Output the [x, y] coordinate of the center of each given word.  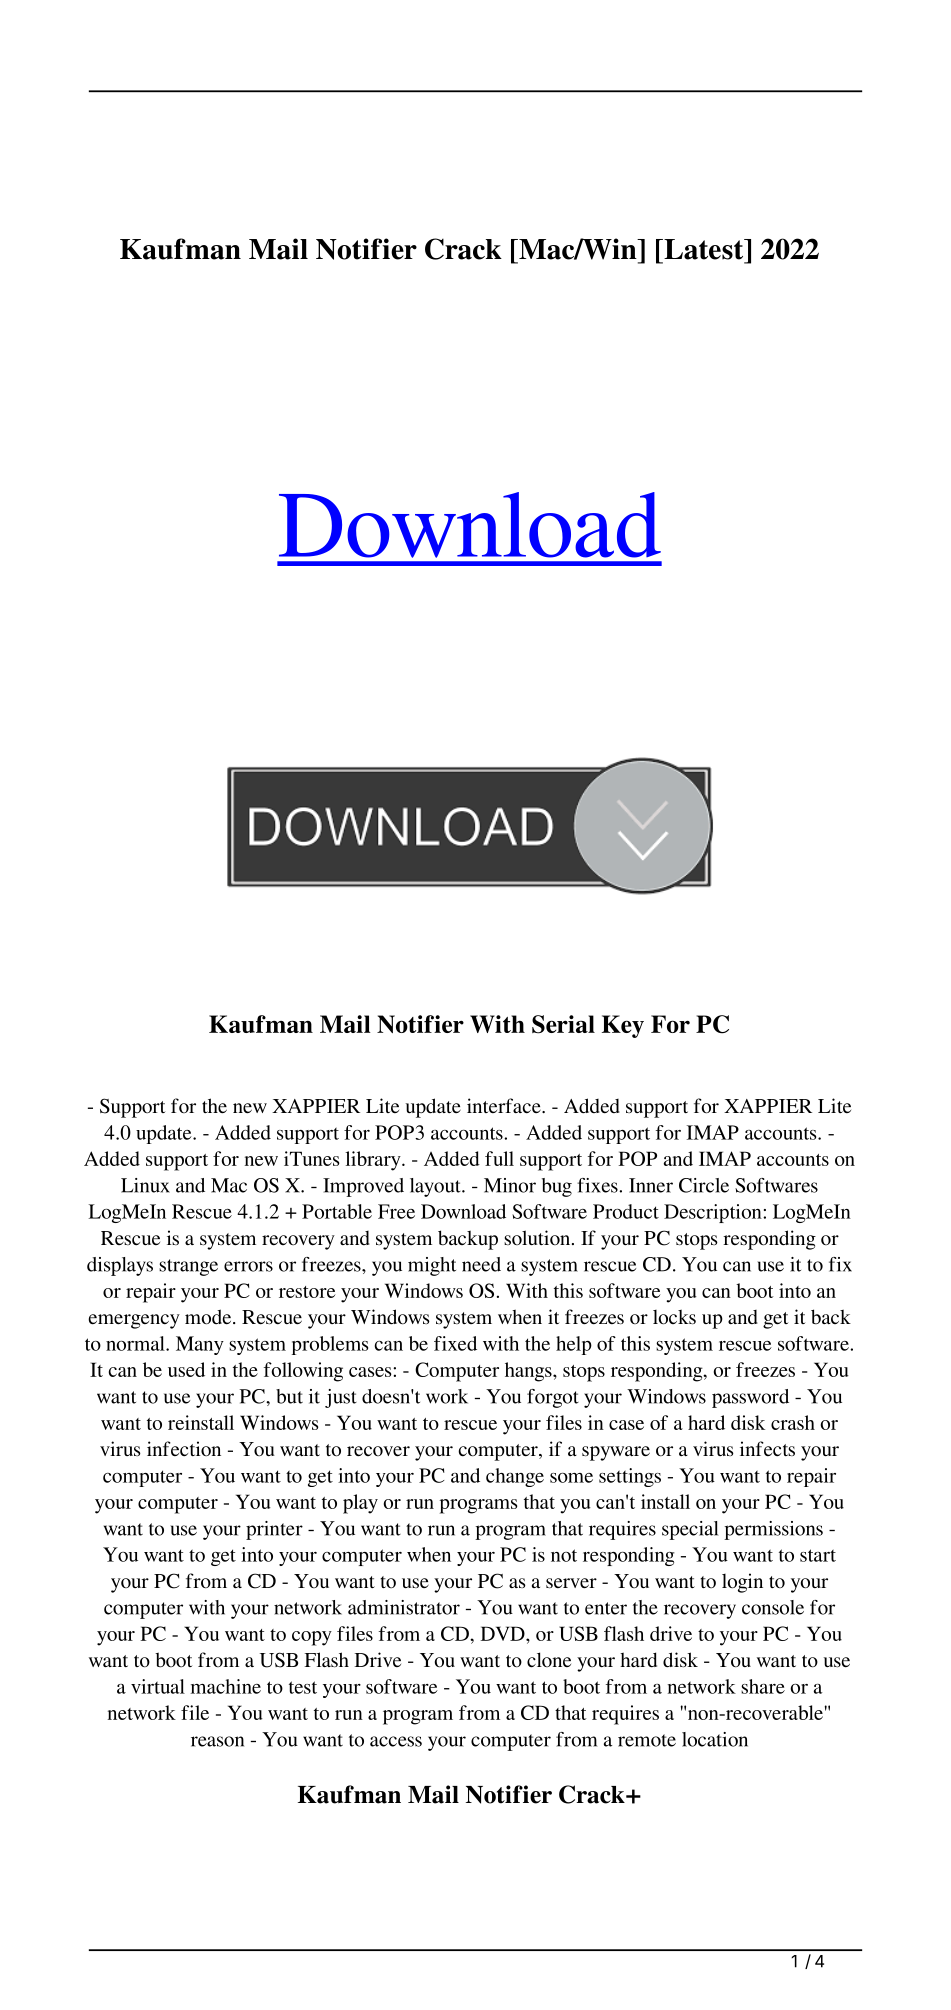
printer [274, 1530]
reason [217, 1741]
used [186, 1369]
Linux [145, 1185]
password [750, 1398]
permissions [773, 1530]
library [374, 1161]
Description [714, 1213]
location [715, 1739]
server [571, 1583]
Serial [563, 1024]
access [396, 1741]
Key [623, 1026]
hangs [529, 1372]
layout [436, 1187]
